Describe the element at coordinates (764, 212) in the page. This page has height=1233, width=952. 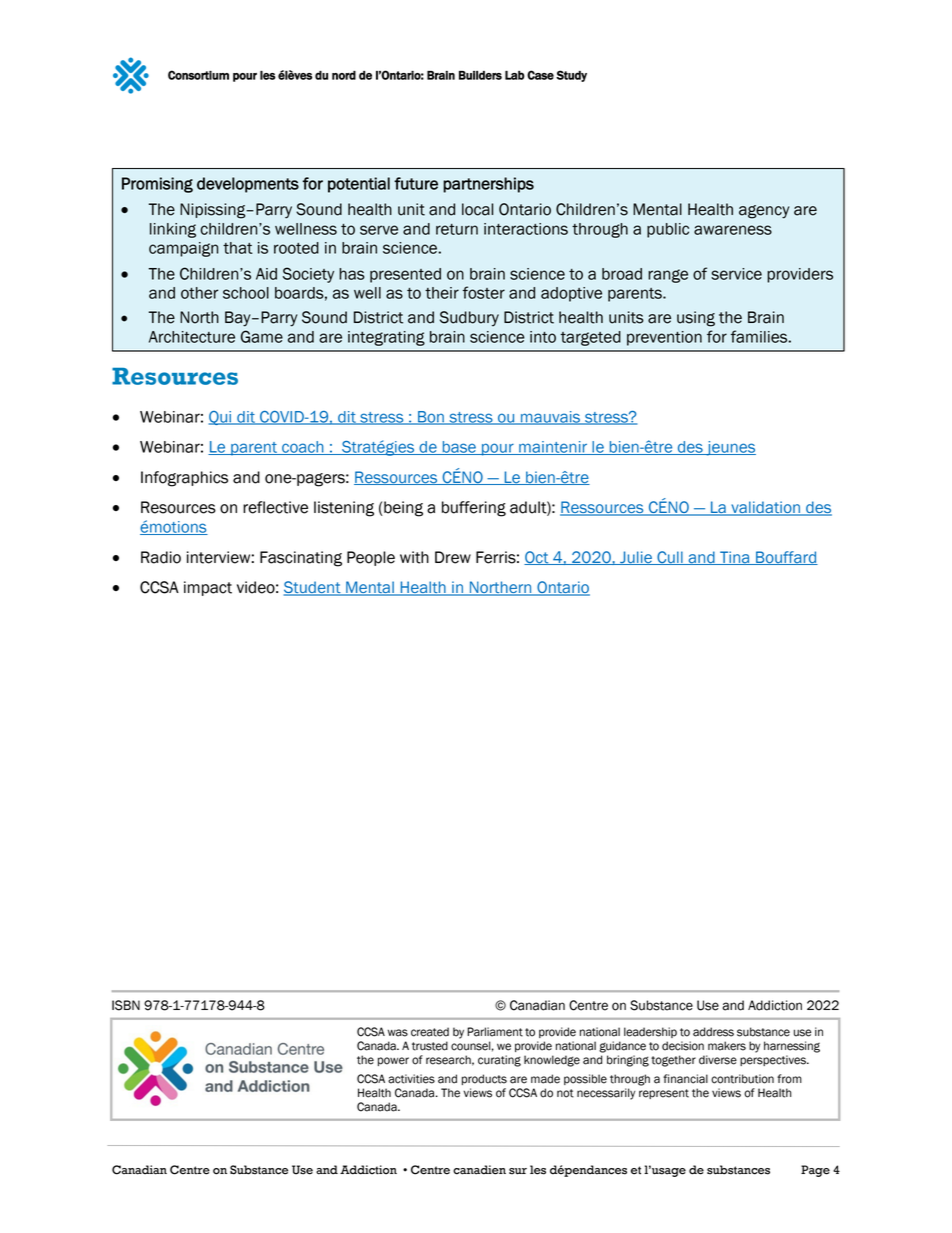
I see `agency` at that location.
